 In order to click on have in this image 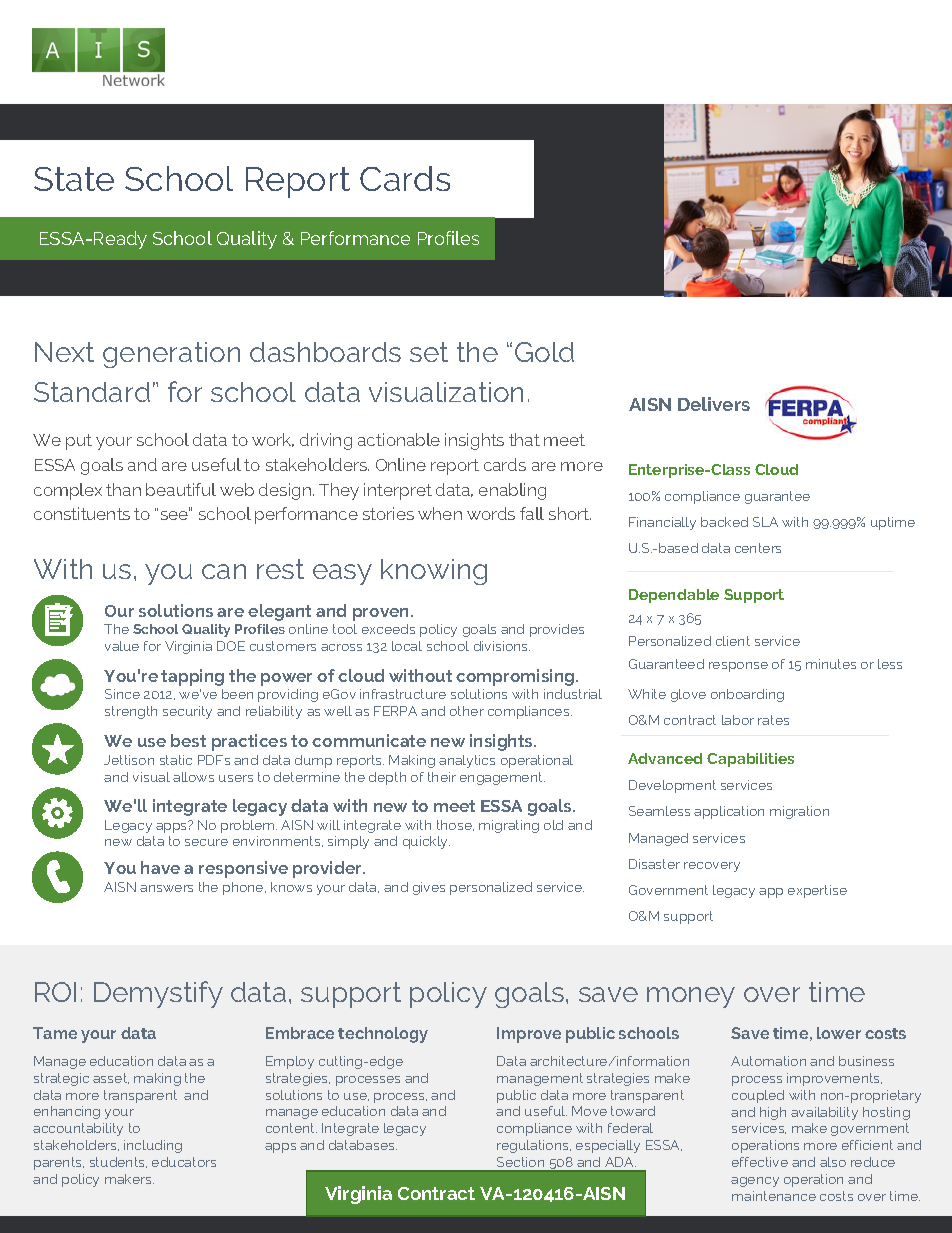, I will do `click(160, 867)`.
